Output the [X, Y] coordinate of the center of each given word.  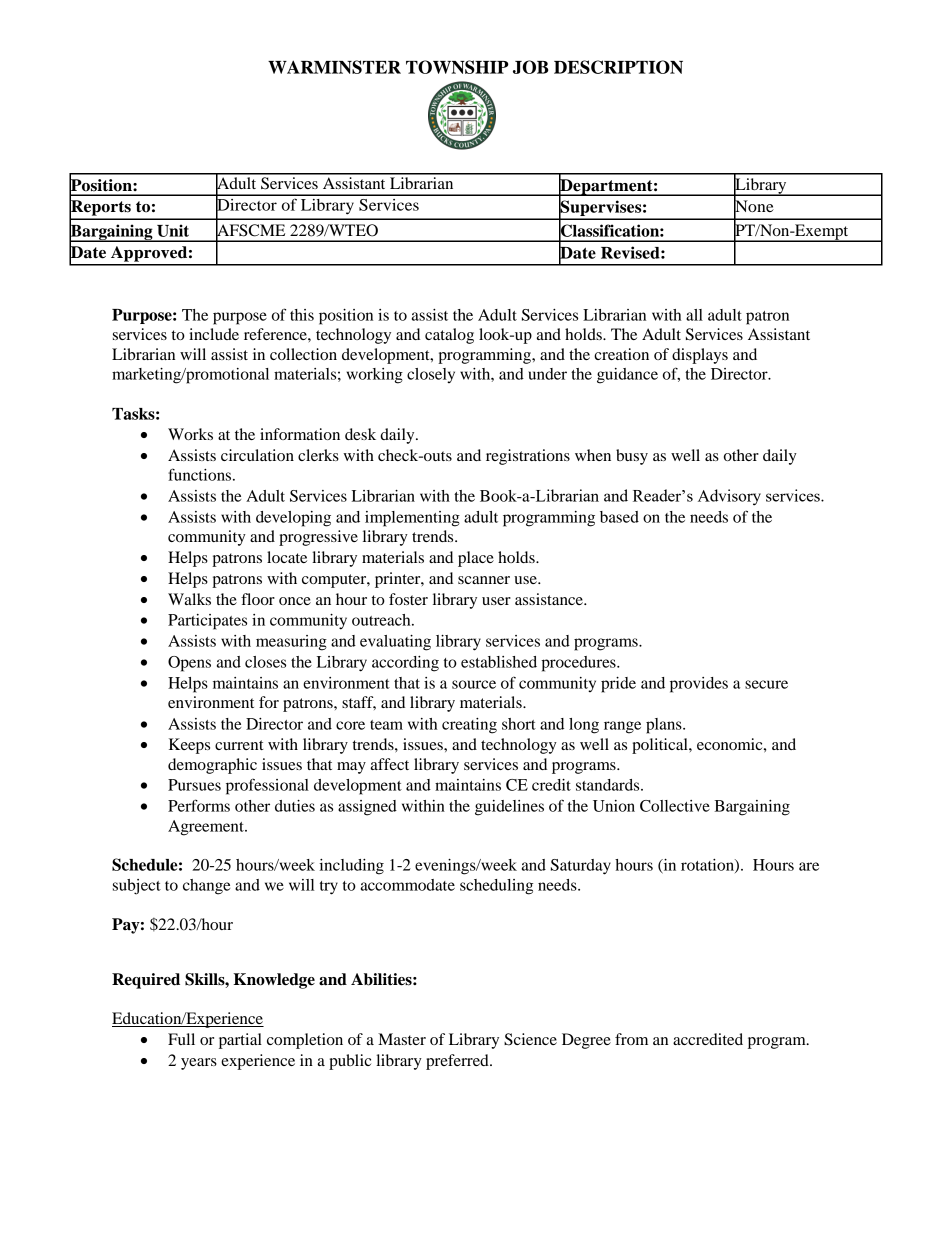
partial [240, 1041]
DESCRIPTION [618, 67]
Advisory [729, 497]
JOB [531, 67]
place [476, 559]
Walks [189, 599]
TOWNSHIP [457, 67]
